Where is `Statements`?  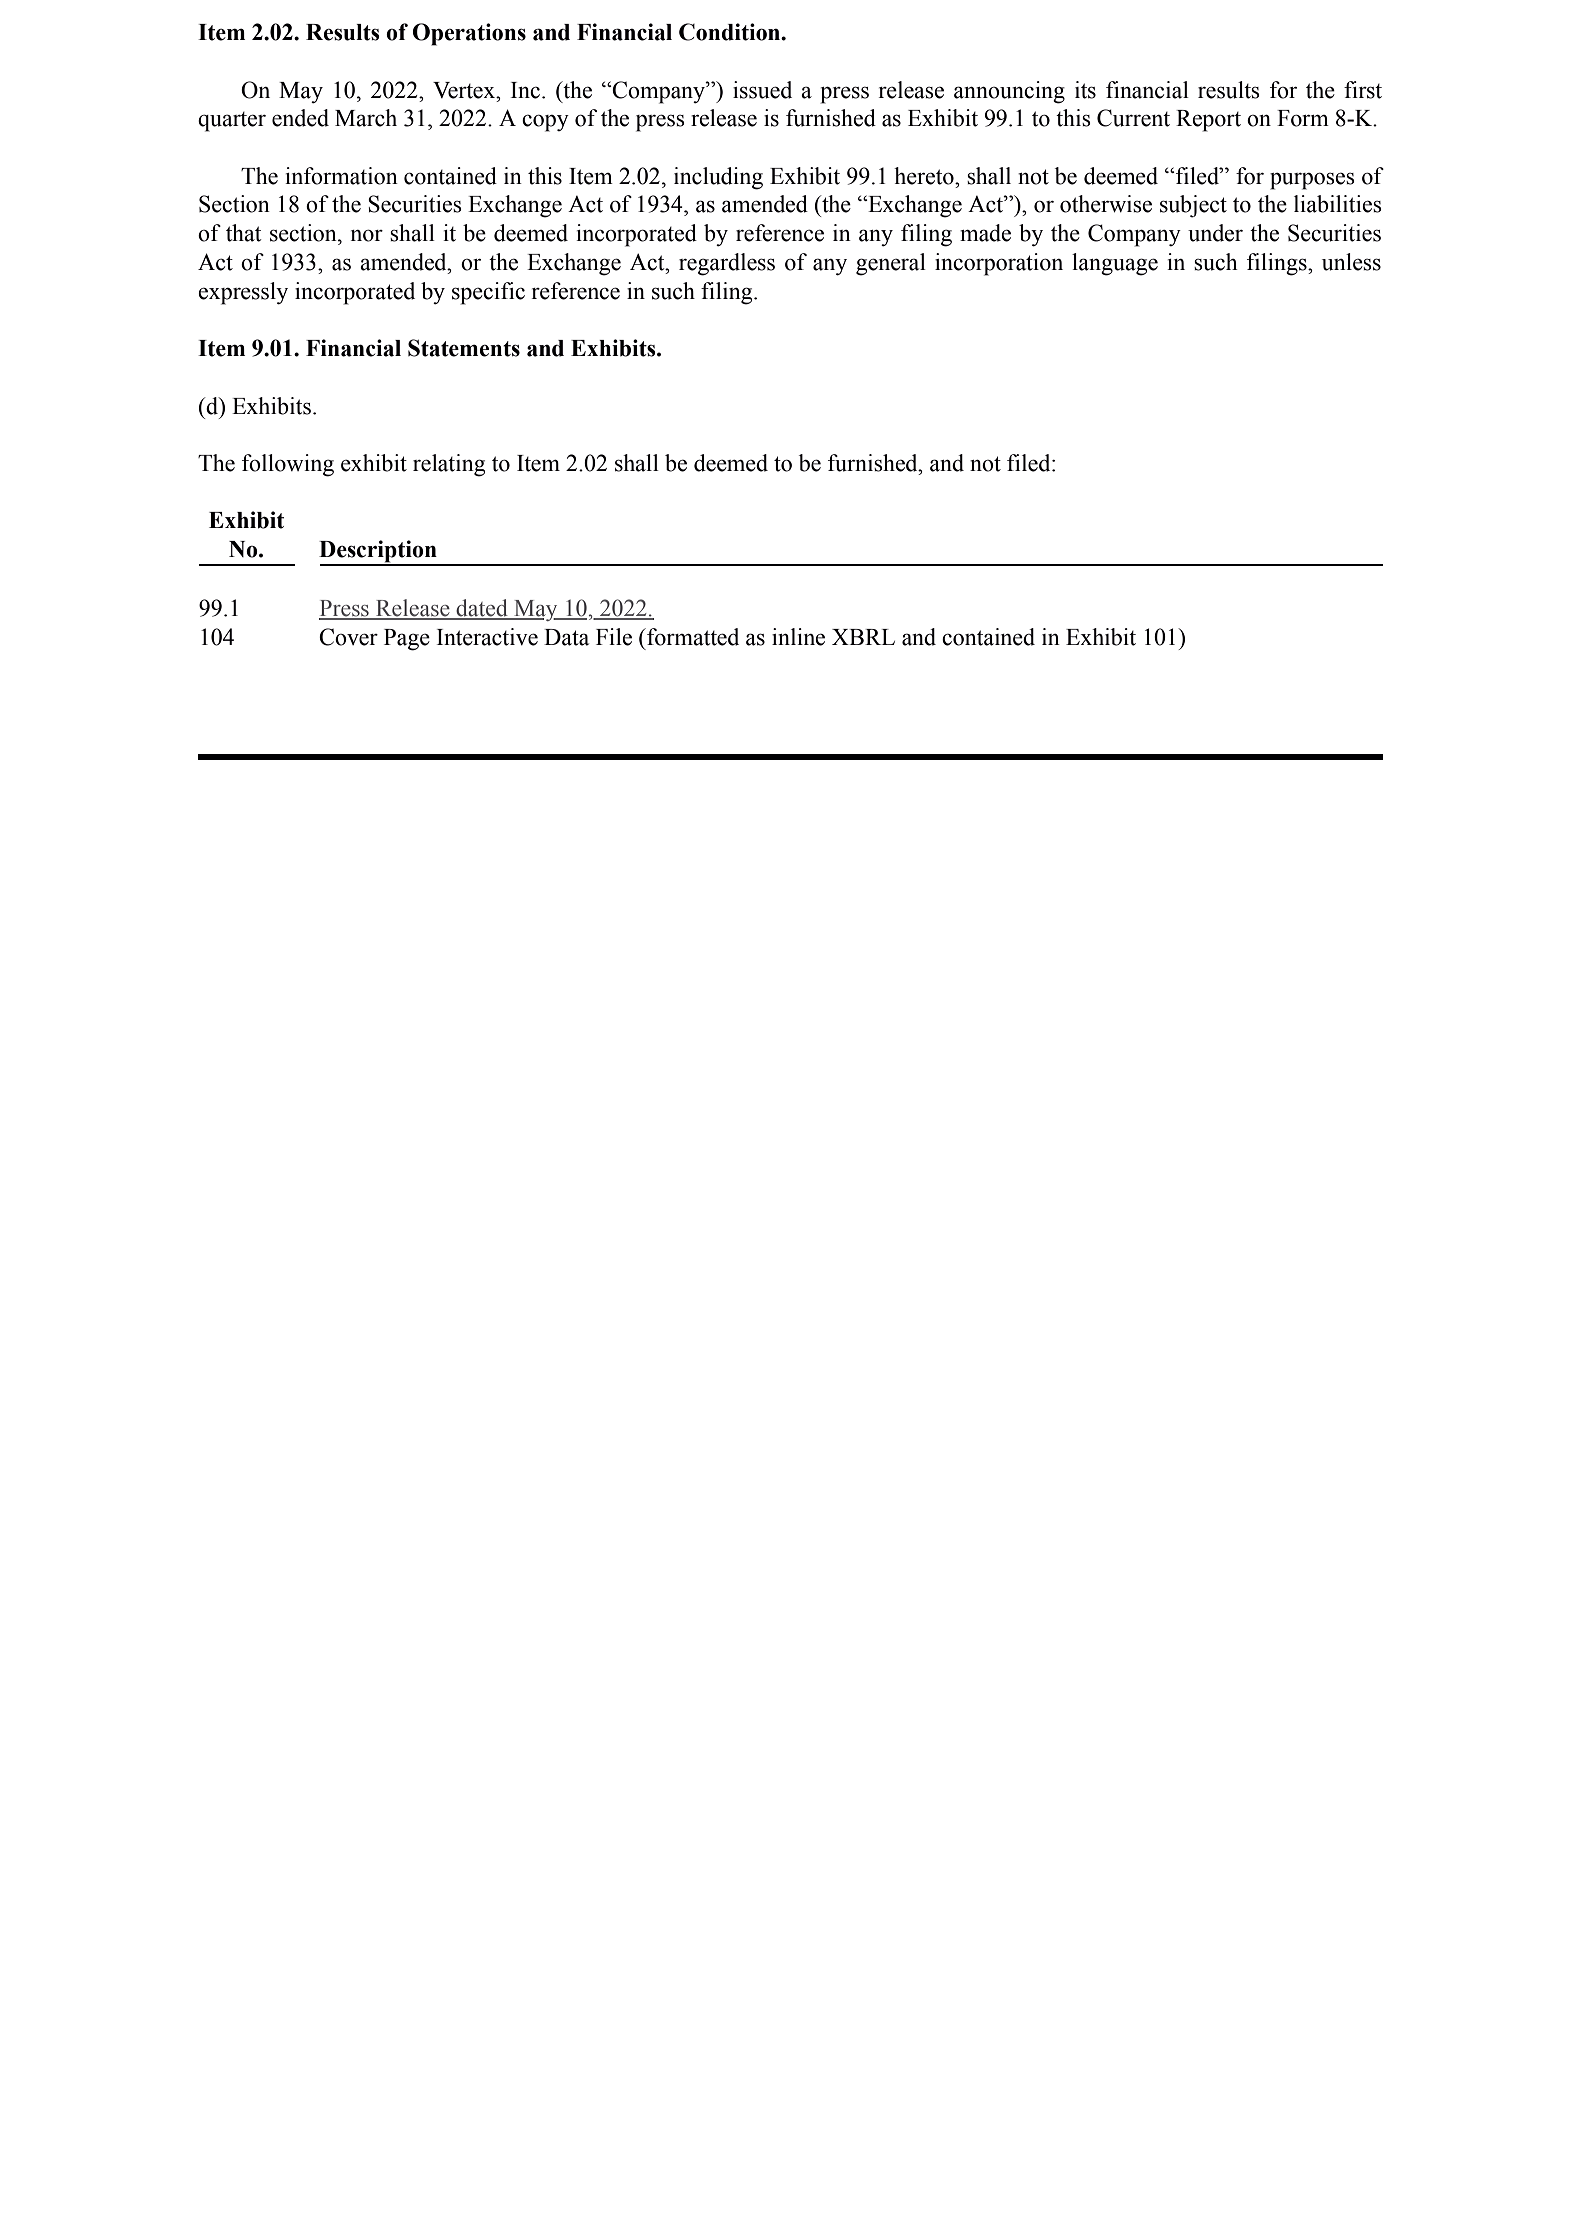
Statements is located at coordinates (464, 348).
